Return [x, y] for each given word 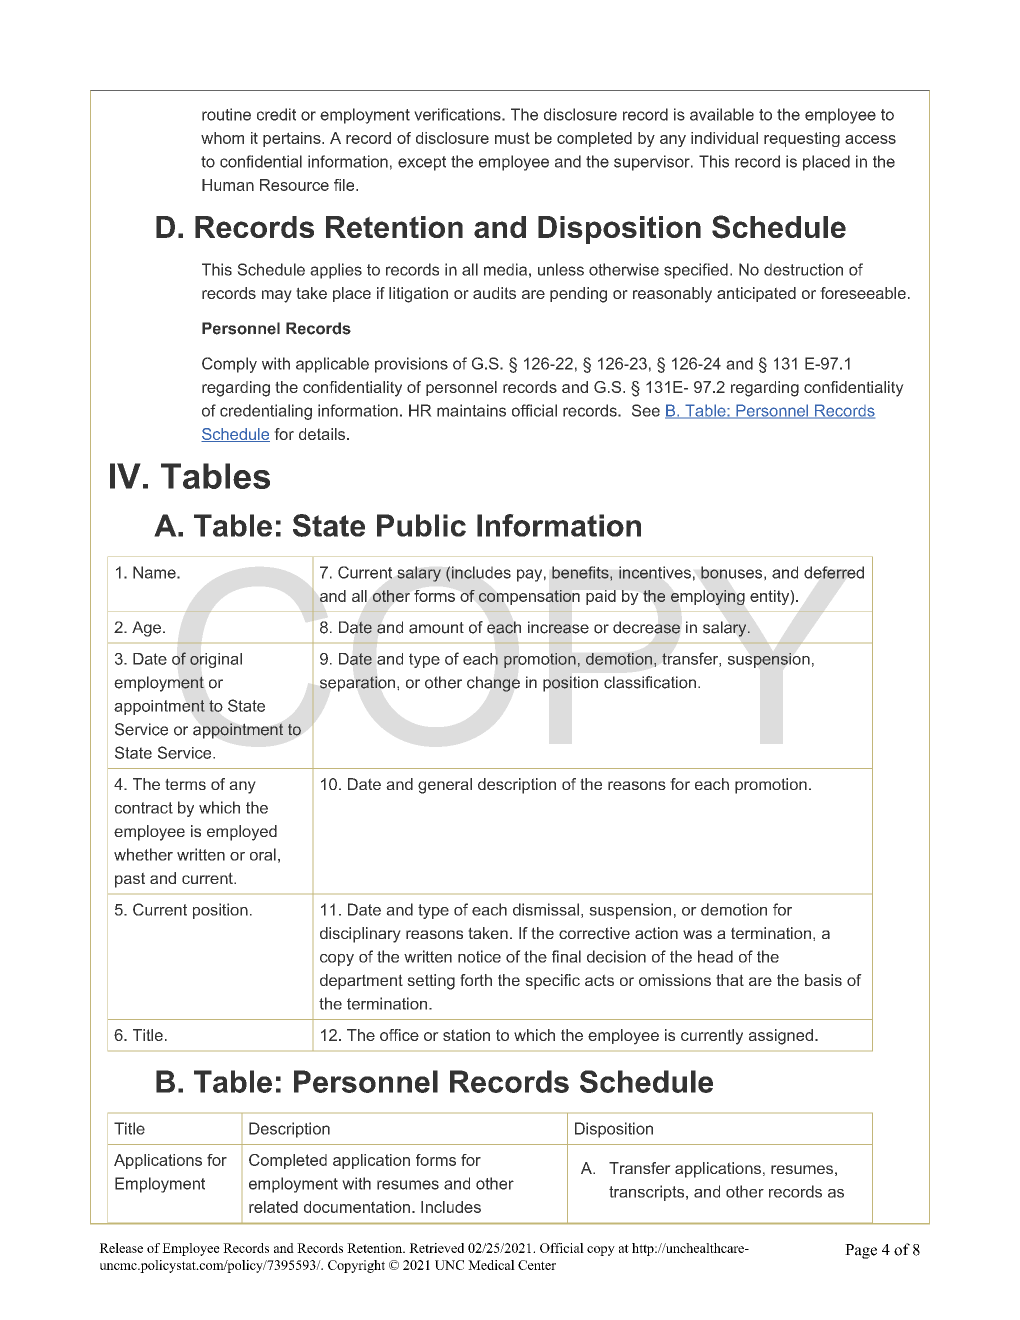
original [216, 660]
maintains [471, 410]
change [493, 684]
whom [222, 138]
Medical [491, 1265]
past [130, 880]
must [512, 138]
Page [861, 1251]
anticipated [756, 294]
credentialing [266, 412]
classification [650, 682]
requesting [802, 139]
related [273, 1207]
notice [479, 956]
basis [823, 980]
